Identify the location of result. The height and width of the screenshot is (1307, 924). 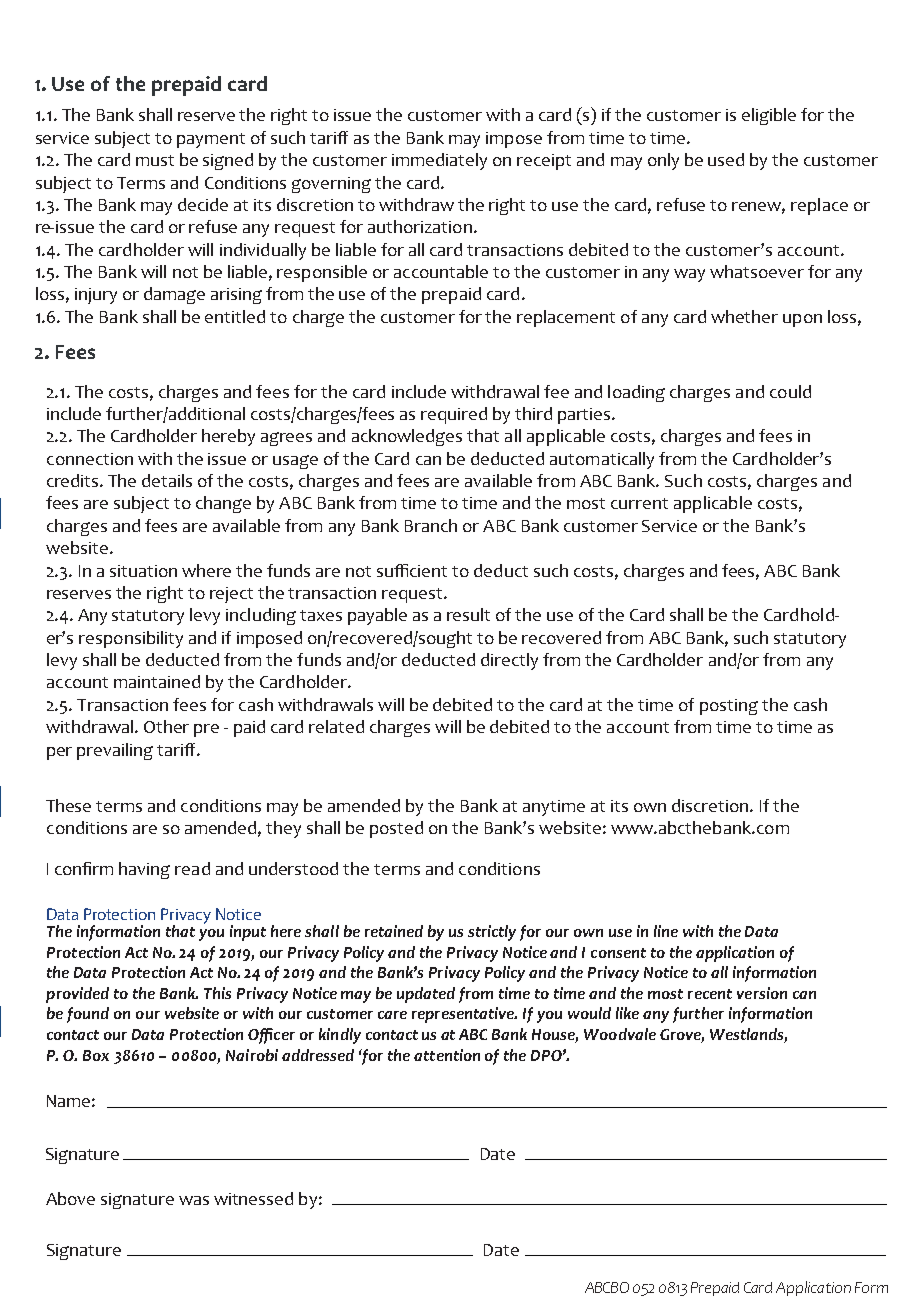
(468, 614).
